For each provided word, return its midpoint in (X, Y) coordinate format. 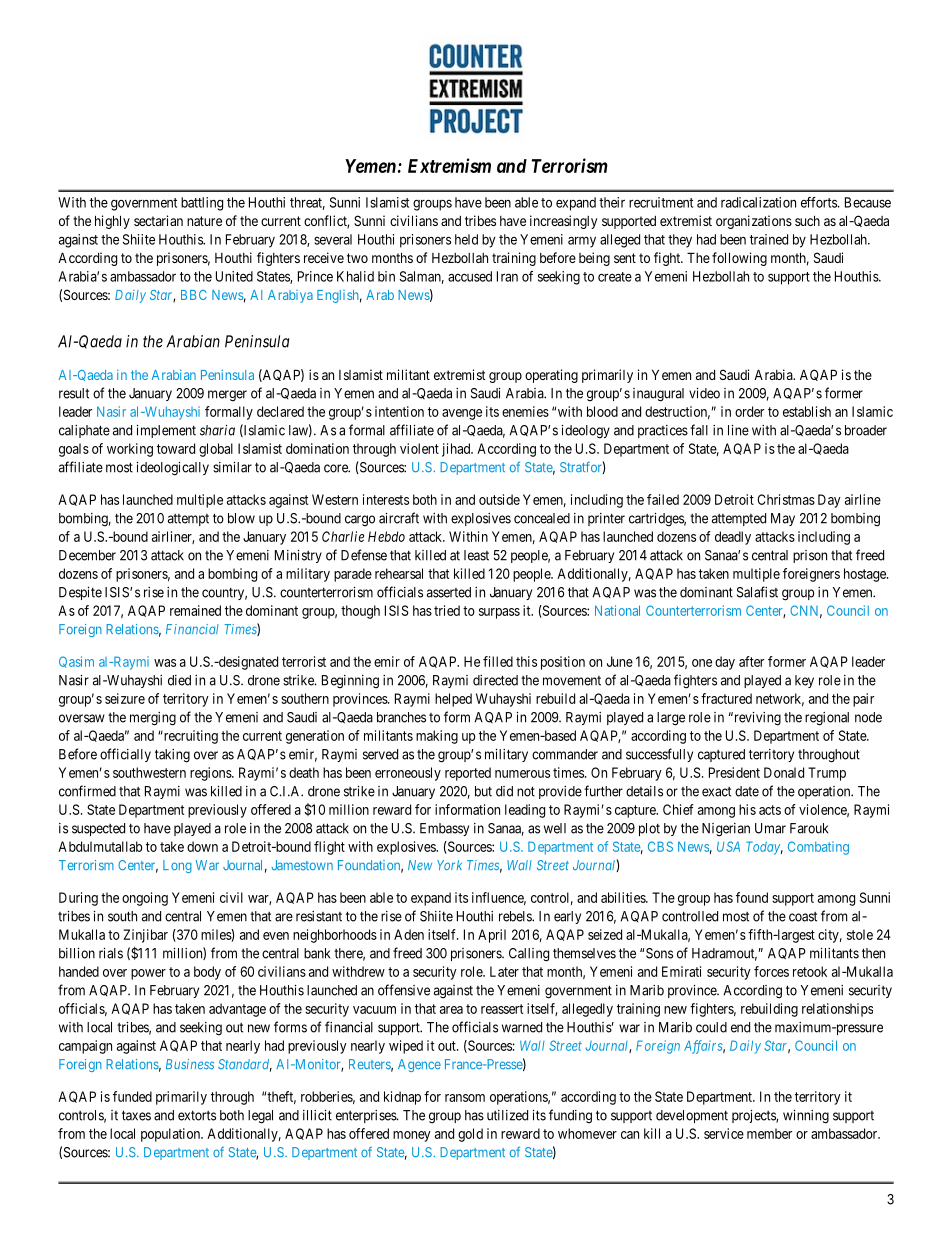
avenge (462, 414)
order (749, 411)
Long (177, 866)
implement (166, 431)
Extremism (449, 165)
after (751, 661)
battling (202, 204)
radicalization (758, 202)
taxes (136, 1115)
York (449, 865)
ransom (465, 1098)
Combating (818, 848)
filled (498, 661)
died (179, 680)
